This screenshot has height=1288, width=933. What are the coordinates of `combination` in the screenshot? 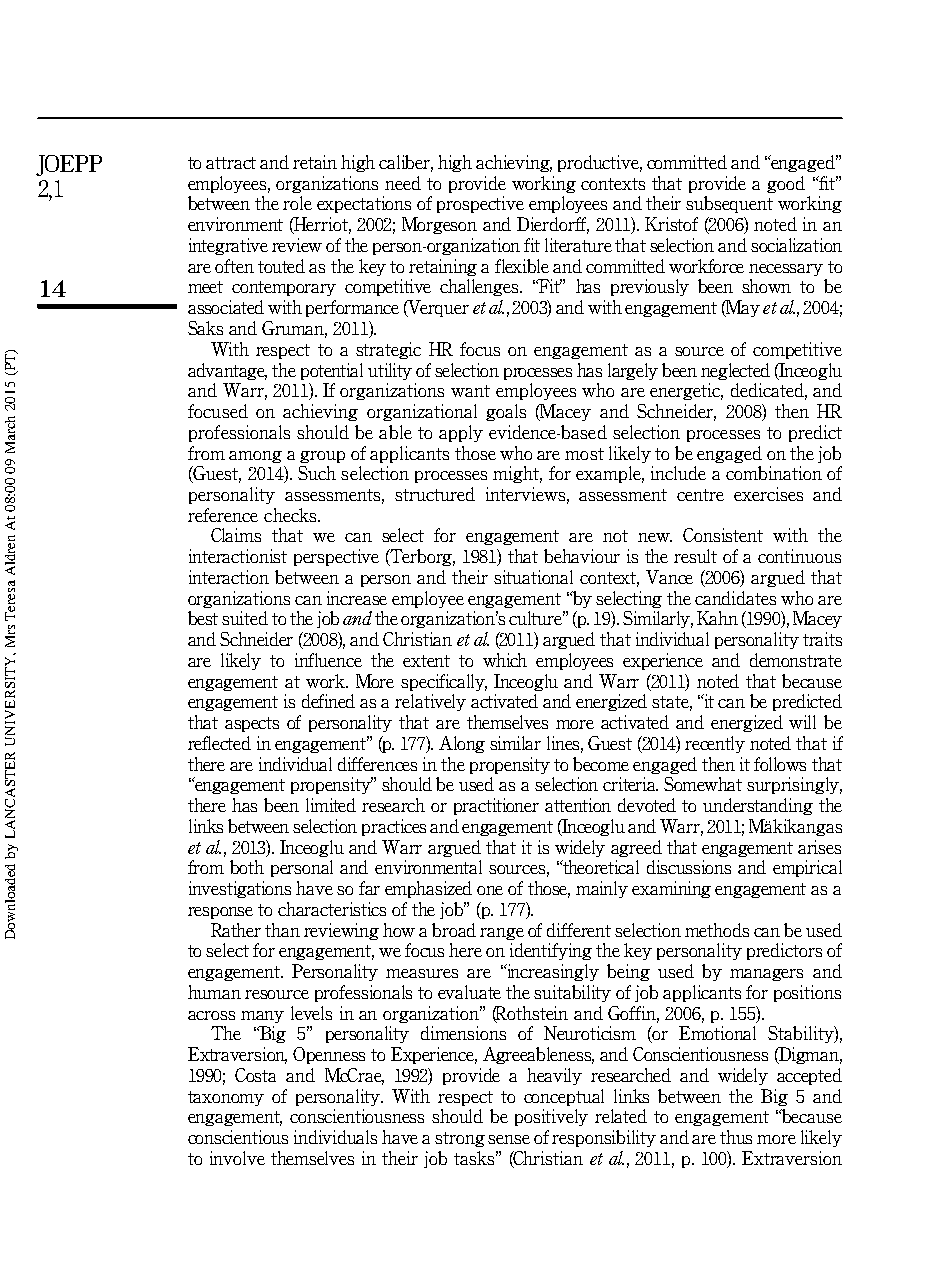 It's located at (774, 473).
